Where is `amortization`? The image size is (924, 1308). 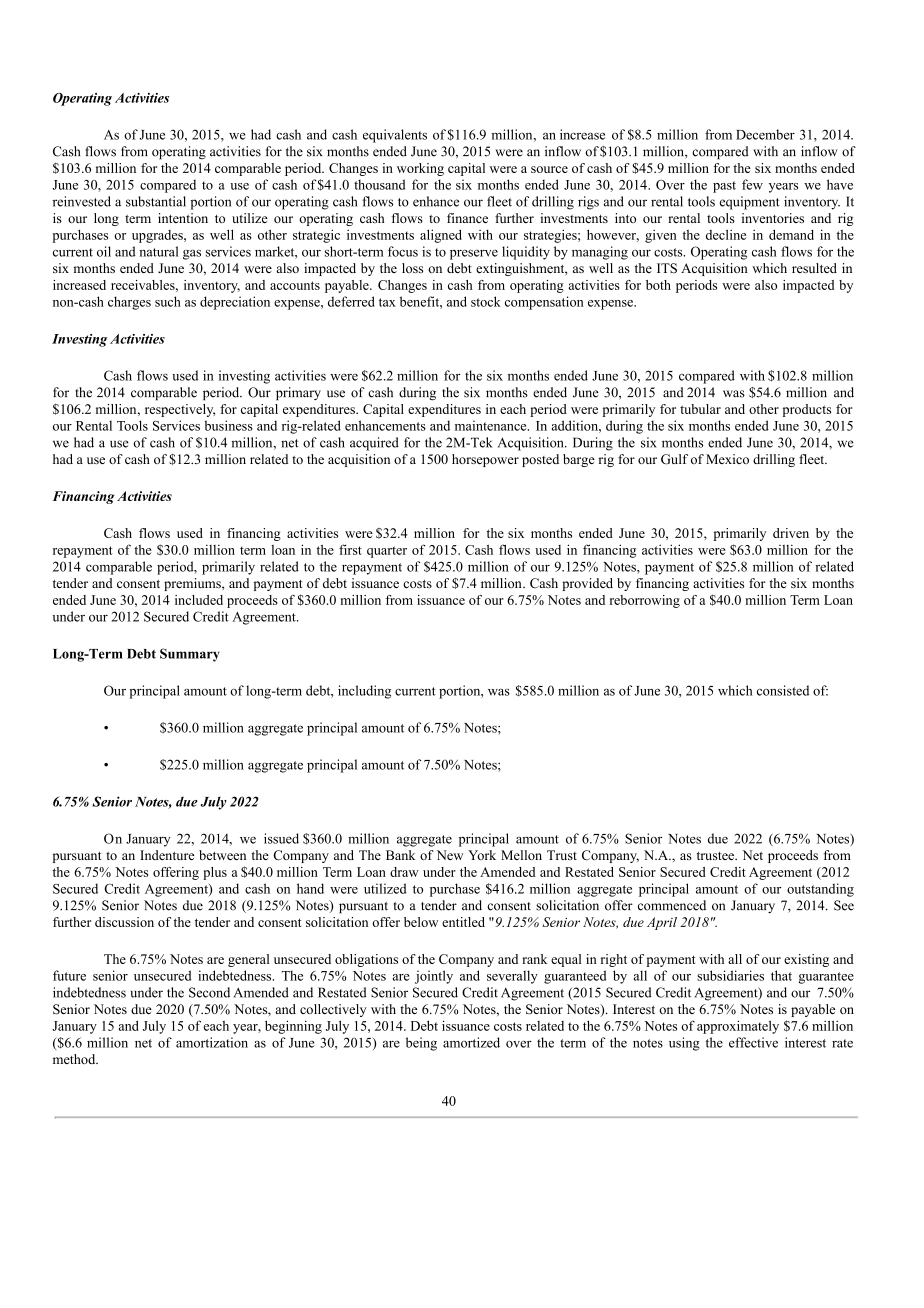 amortization is located at coordinates (212, 1042).
